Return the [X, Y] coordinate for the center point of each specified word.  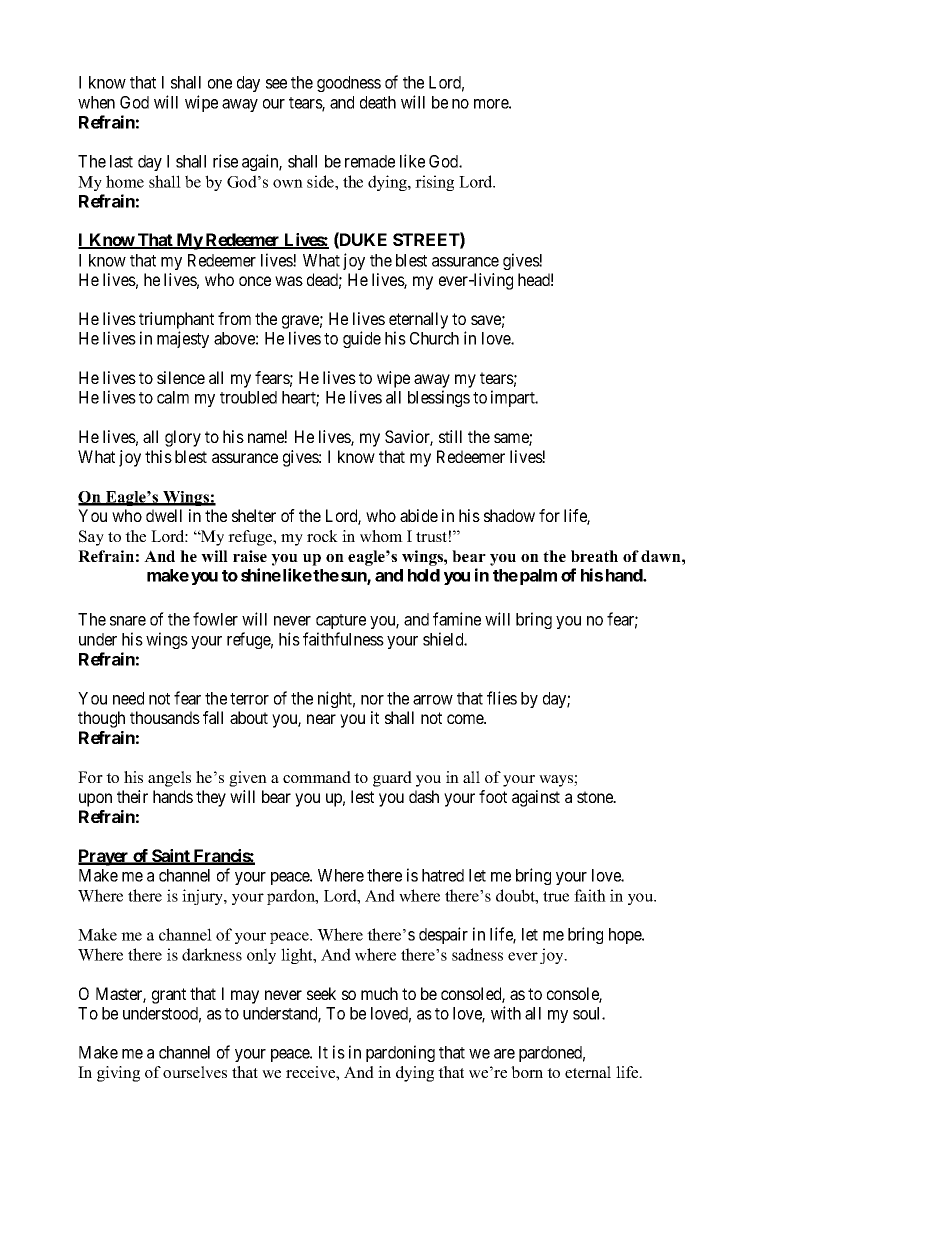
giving [118, 1074]
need [128, 698]
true [556, 896]
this [158, 456]
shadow [509, 515]
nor [372, 700]
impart [514, 398]
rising [434, 183]
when [96, 102]
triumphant [176, 320]
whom [381, 536]
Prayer [104, 857]
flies [502, 698]
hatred [443, 875]
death [378, 102]
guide [362, 339]
